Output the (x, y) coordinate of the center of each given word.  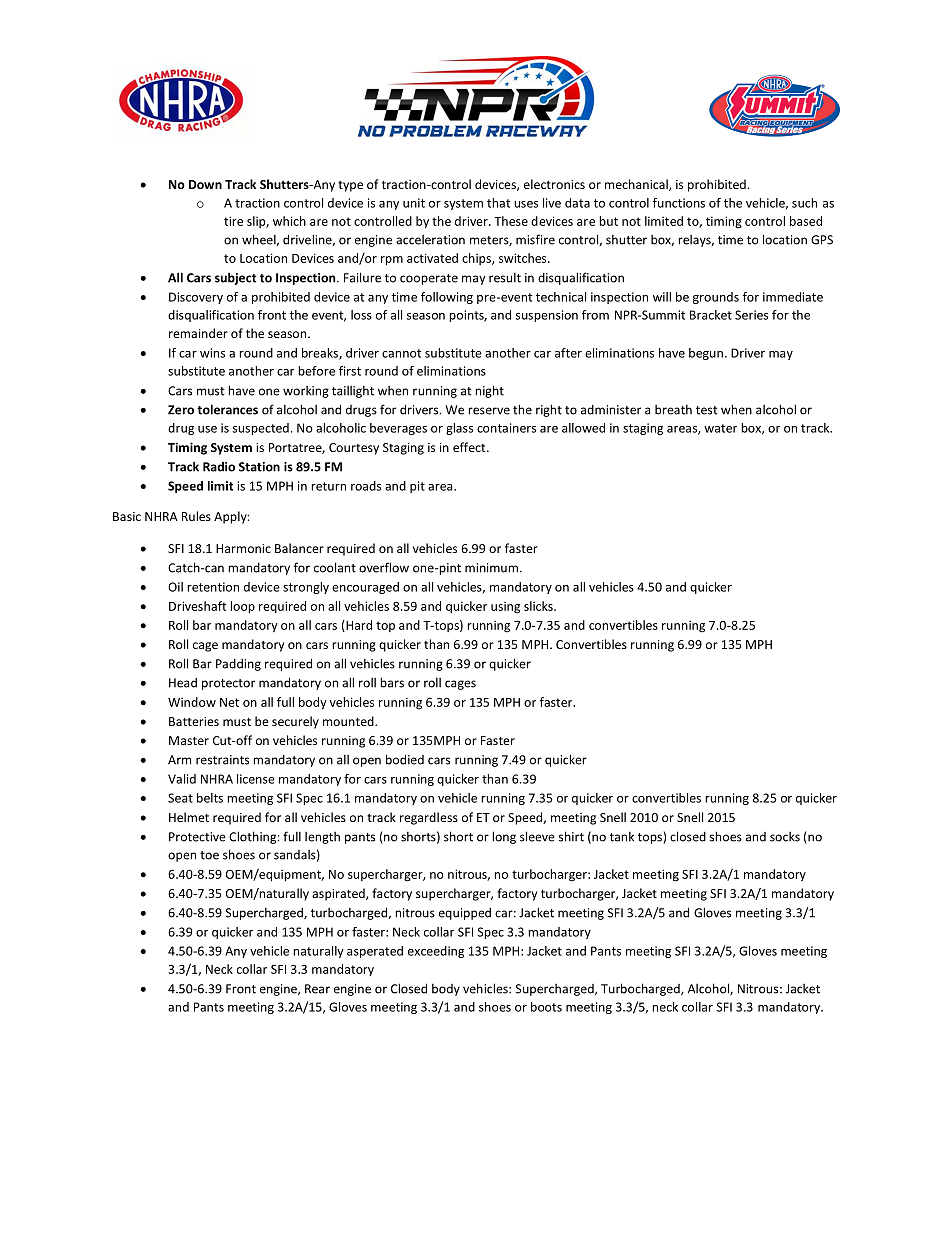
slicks (539, 606)
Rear (317, 989)
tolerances (227, 409)
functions (678, 203)
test (706, 410)
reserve (489, 411)
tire (233, 221)
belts (210, 798)
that (498, 203)
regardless (429, 818)
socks (785, 837)
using (505, 607)
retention (213, 587)
